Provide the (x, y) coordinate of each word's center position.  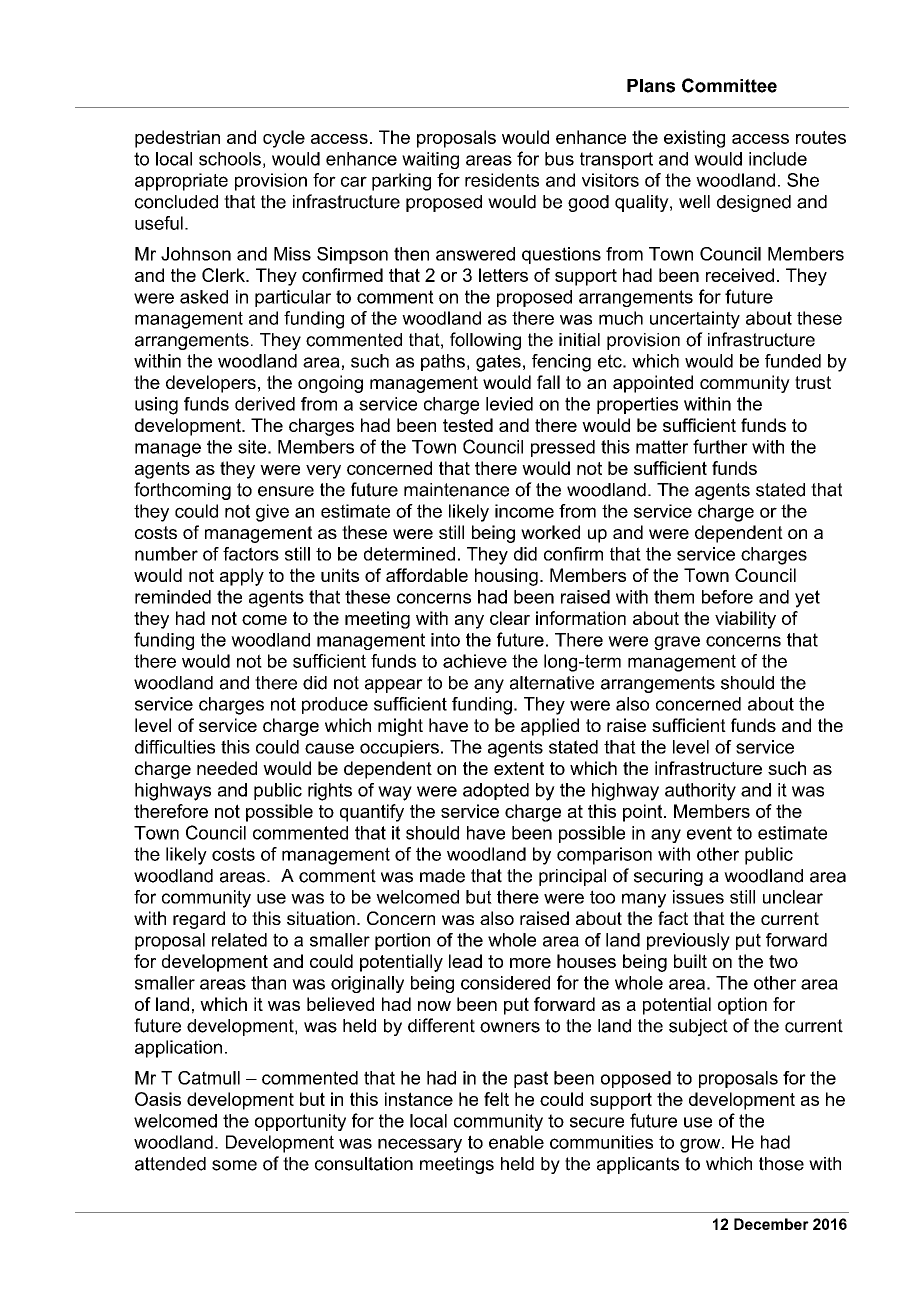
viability (745, 620)
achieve (475, 661)
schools (230, 159)
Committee (729, 85)
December (771, 1224)
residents (502, 180)
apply (242, 577)
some (234, 1165)
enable (516, 1142)
